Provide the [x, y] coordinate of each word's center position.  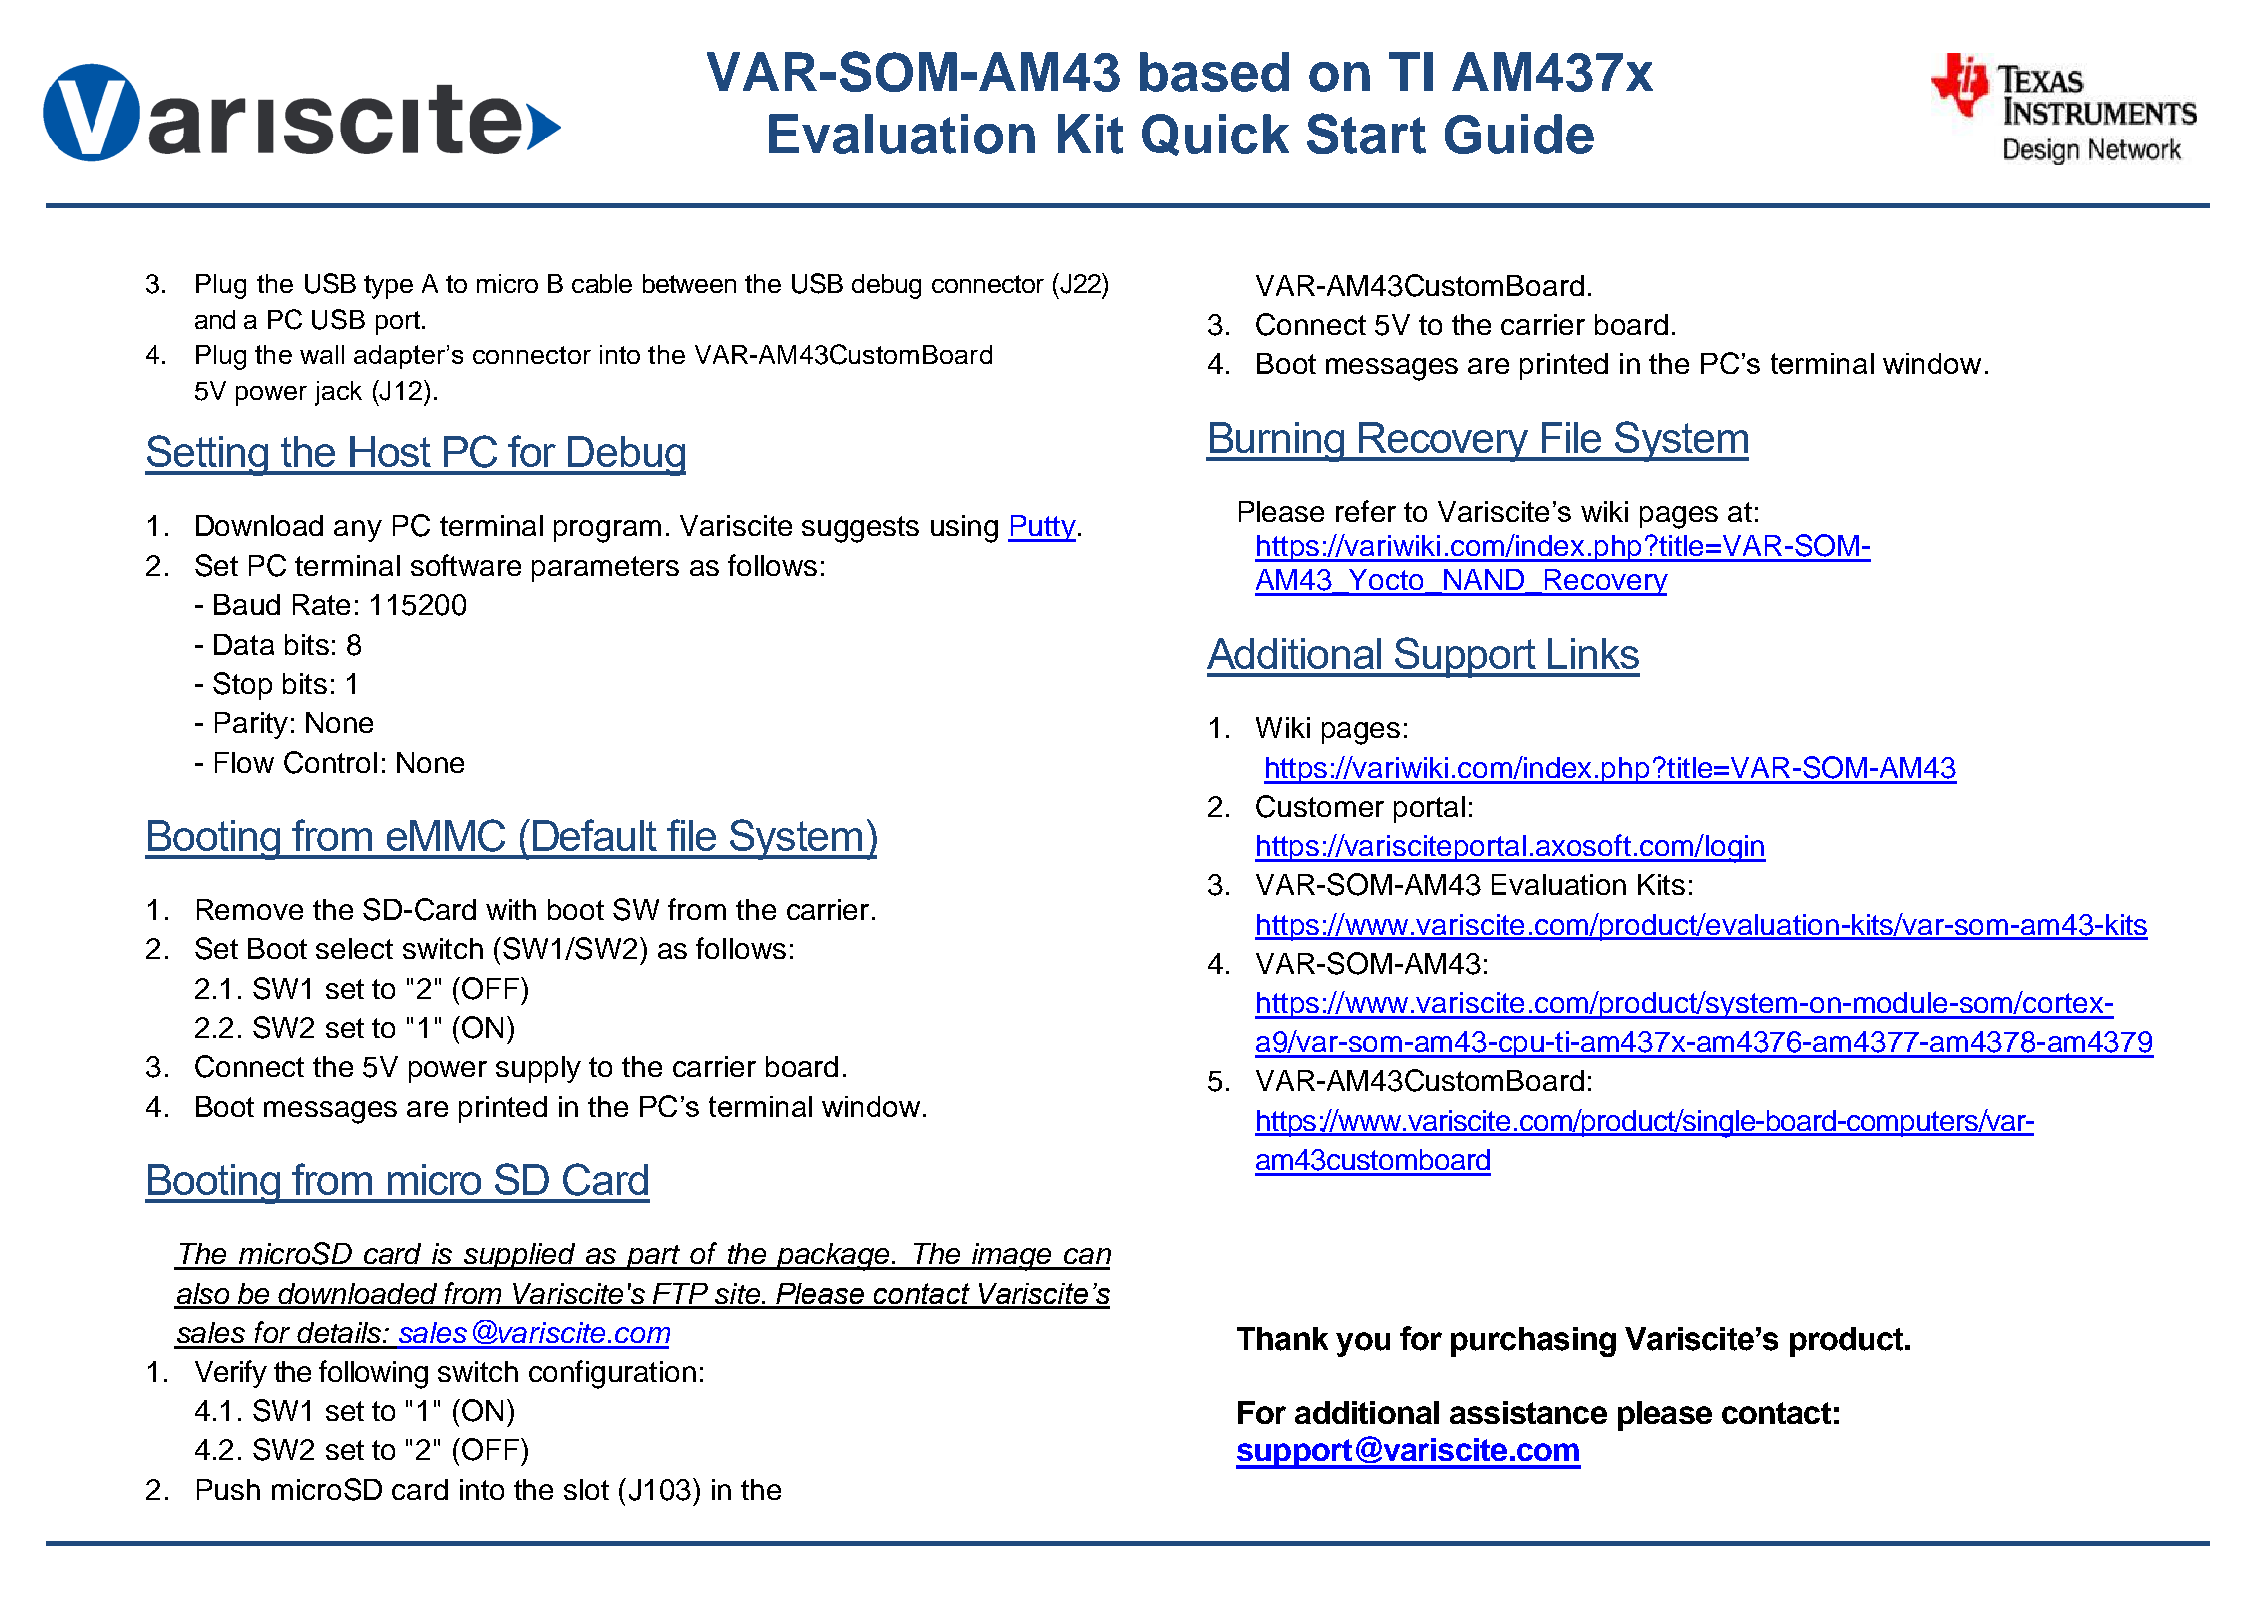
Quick [1215, 135]
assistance [1528, 1412]
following [373, 1374]
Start [1366, 133]
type [388, 287]
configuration [612, 1374]
